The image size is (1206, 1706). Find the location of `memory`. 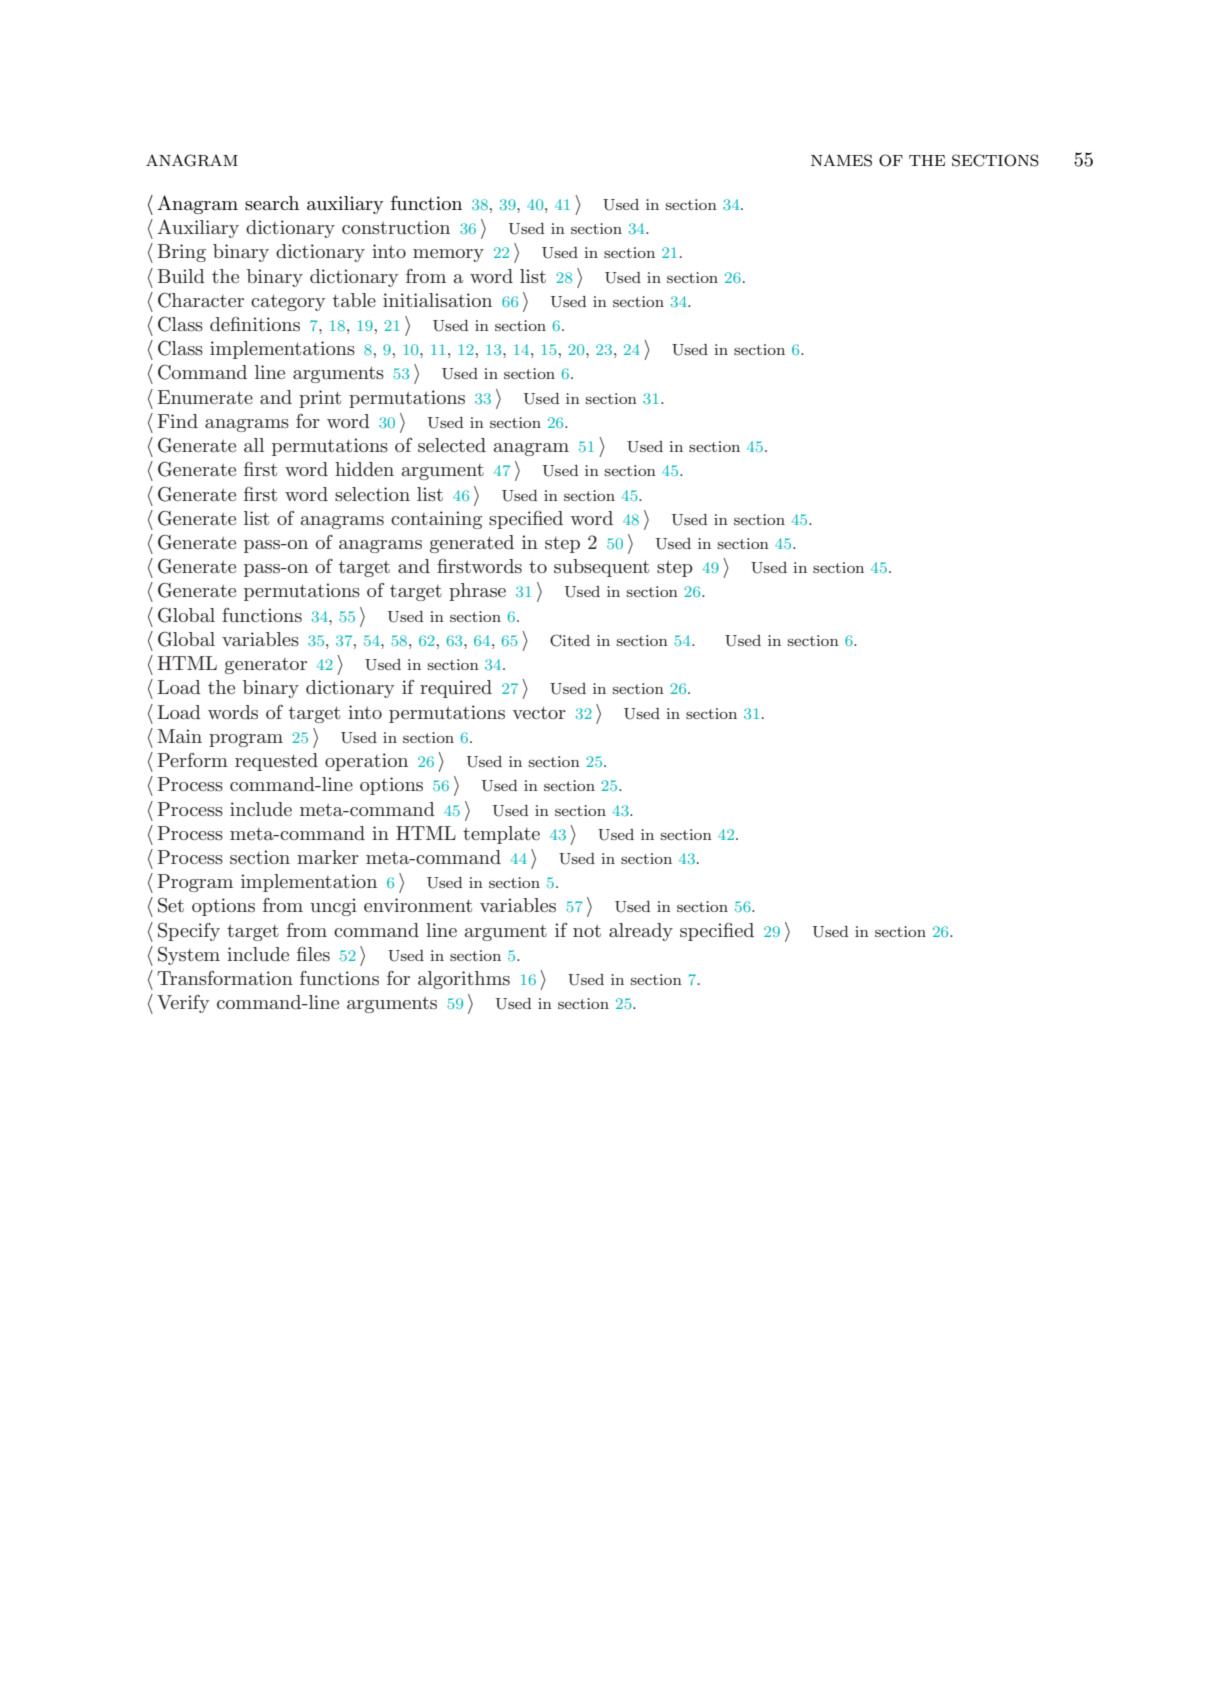

memory is located at coordinates (448, 255).
